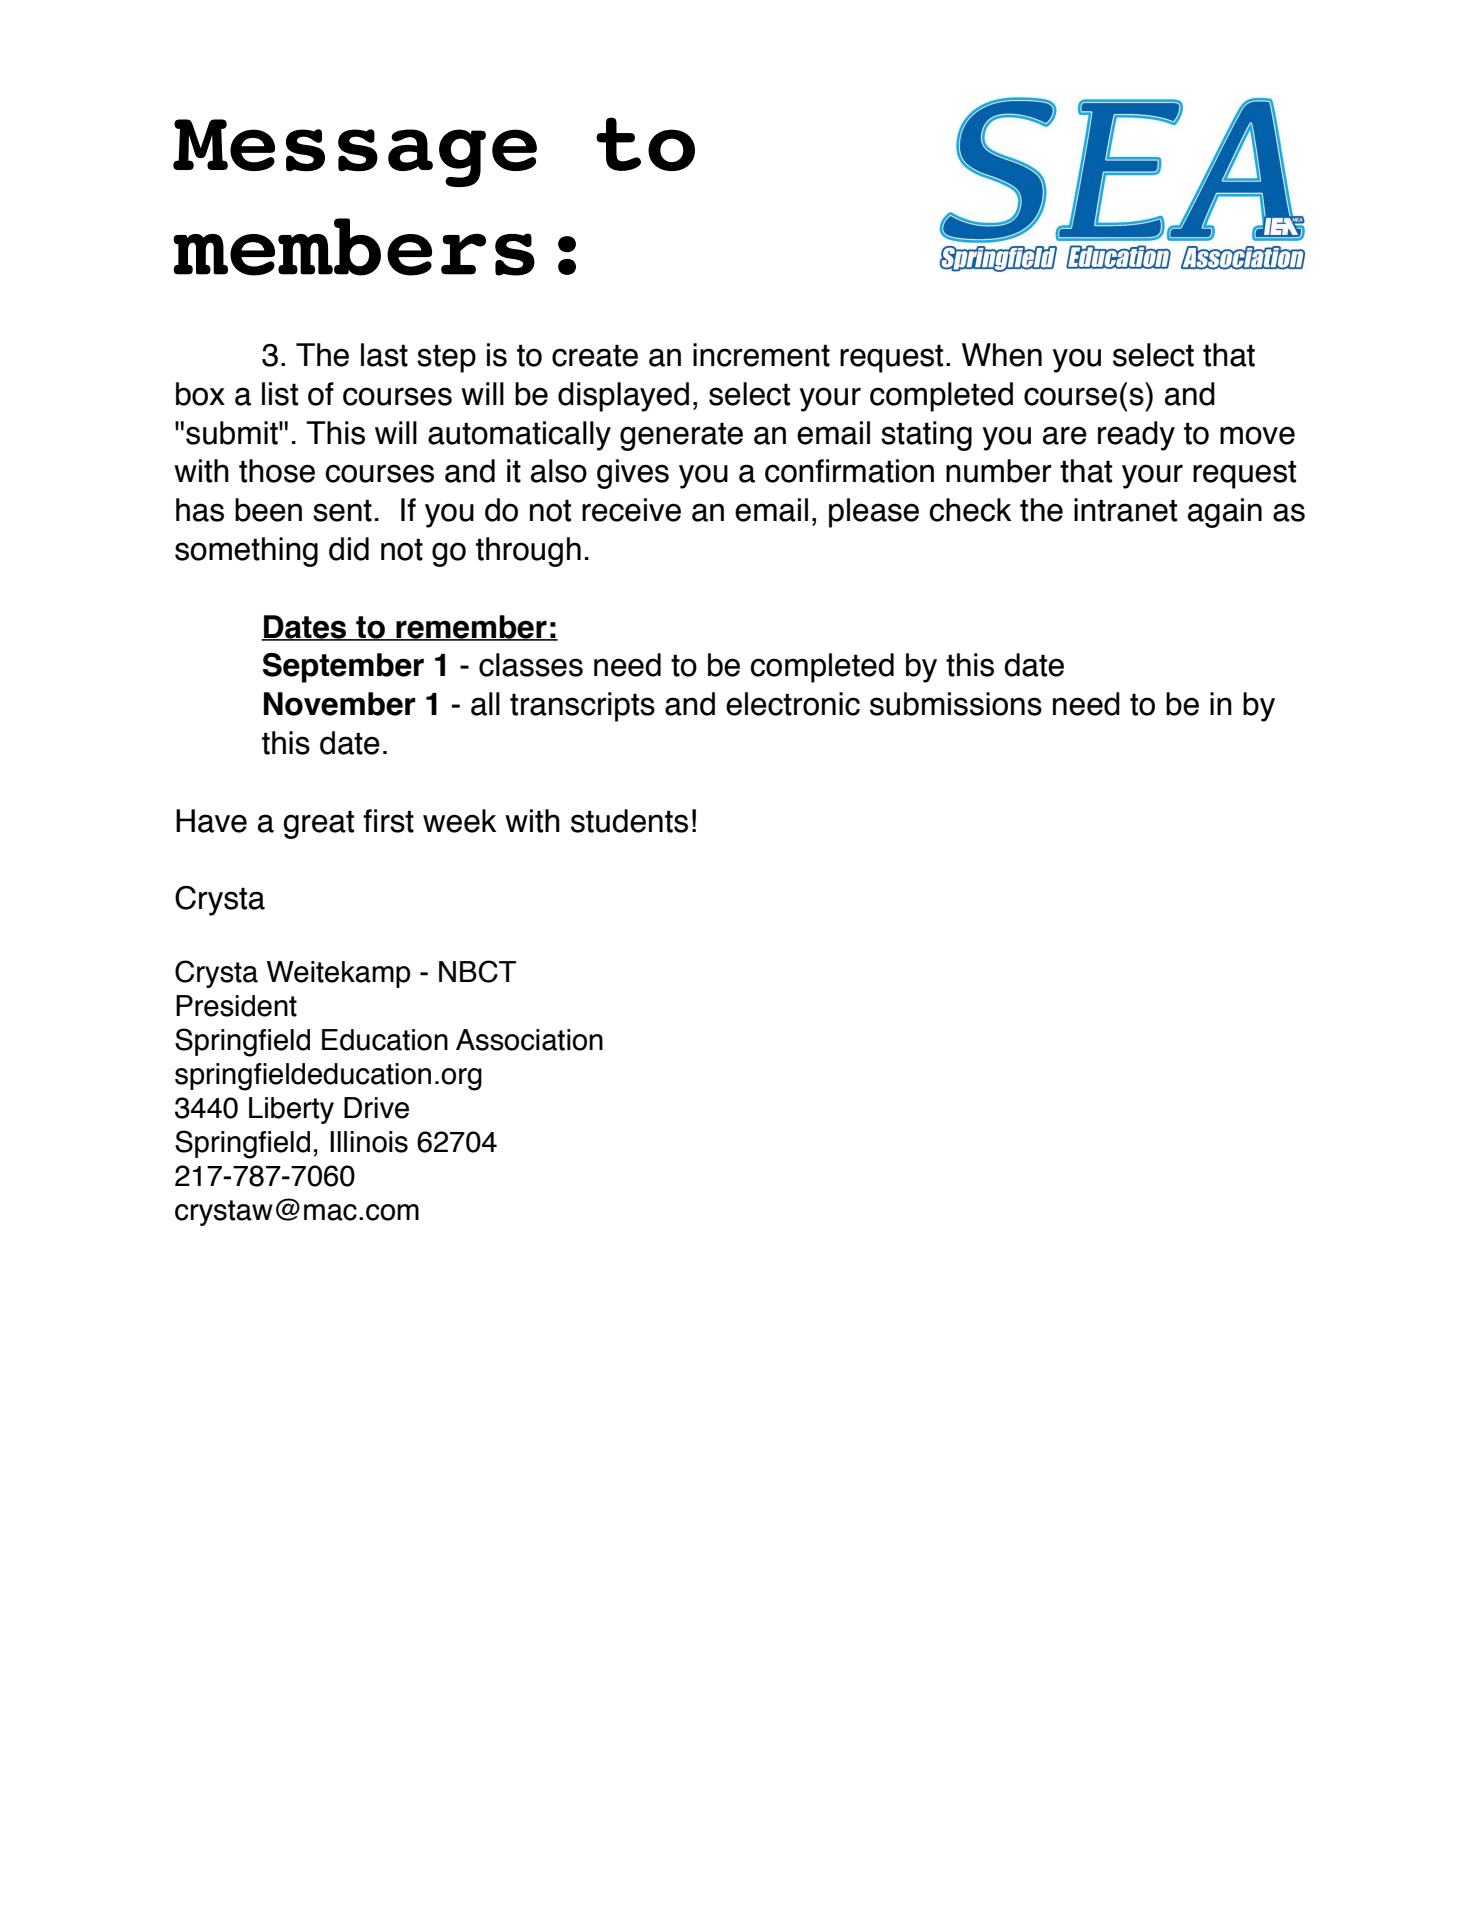  Describe the element at coordinates (343, 668) in the page. I see `September` at that location.
